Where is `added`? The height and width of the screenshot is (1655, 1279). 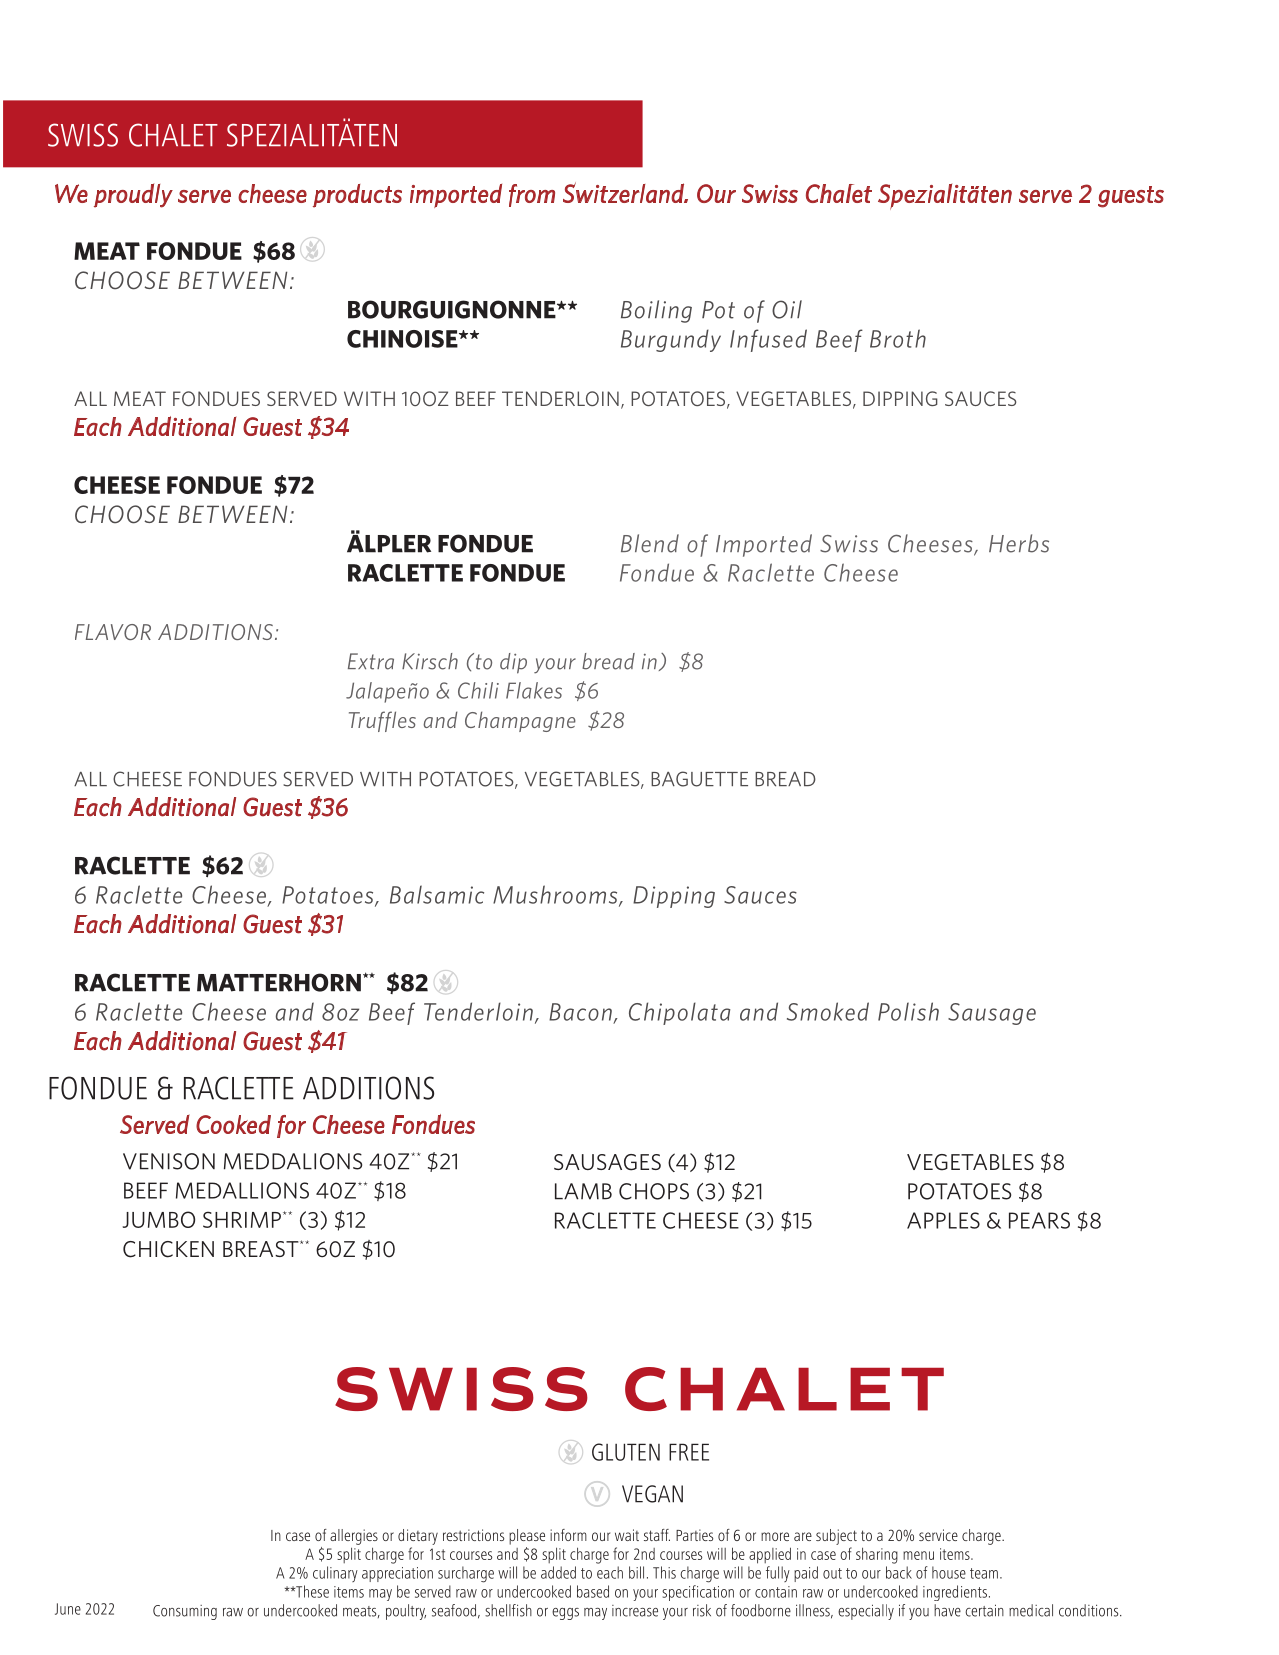 added is located at coordinates (558, 1572).
